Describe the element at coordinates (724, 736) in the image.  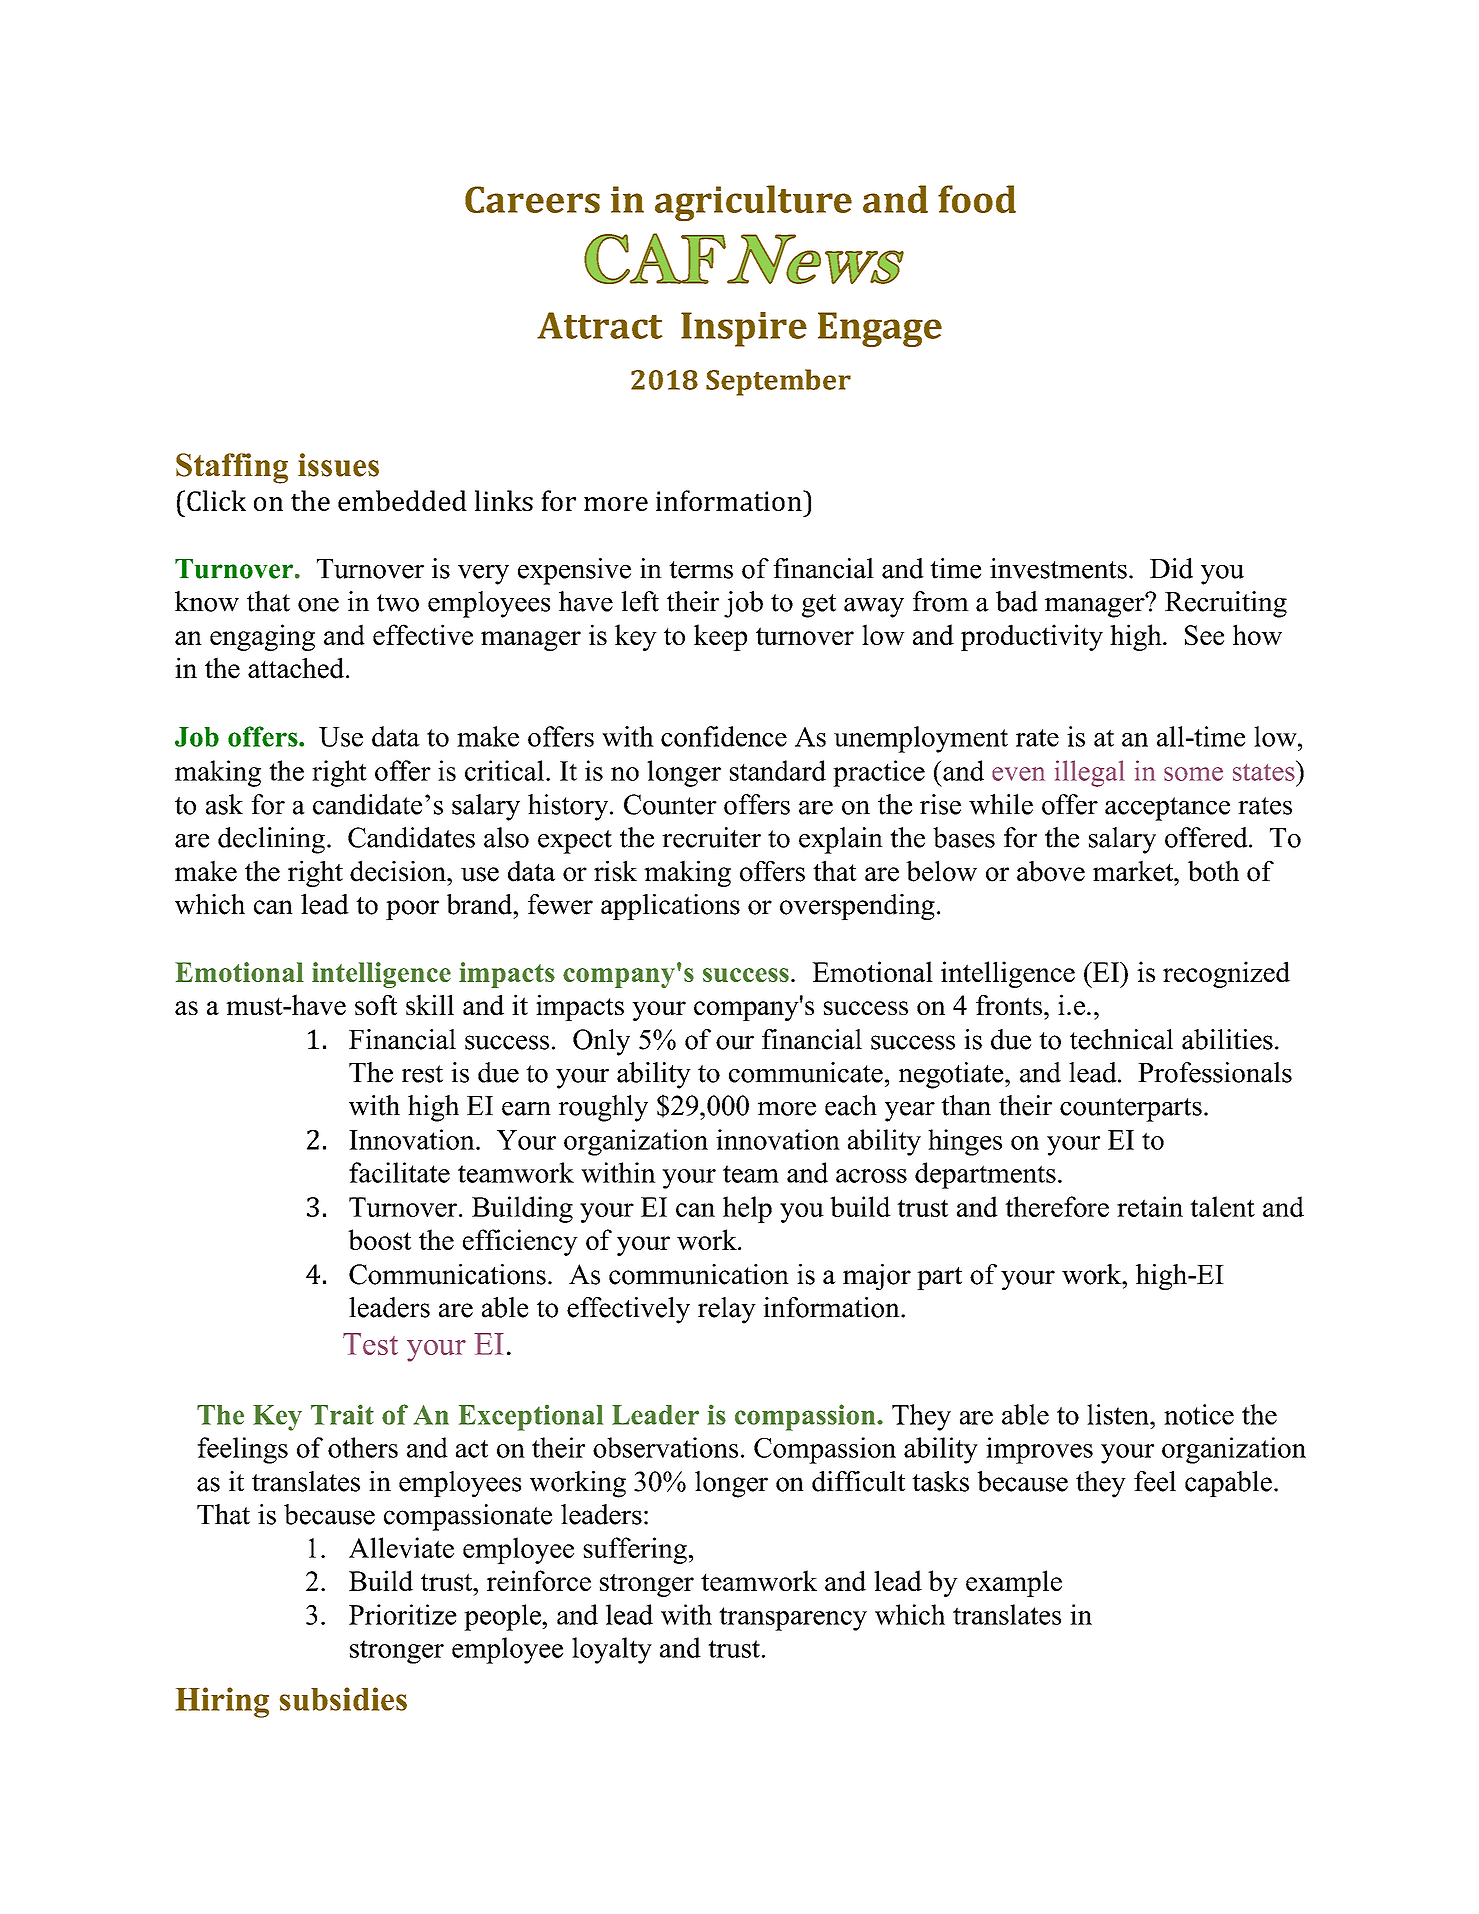
I see `confidence` at that location.
